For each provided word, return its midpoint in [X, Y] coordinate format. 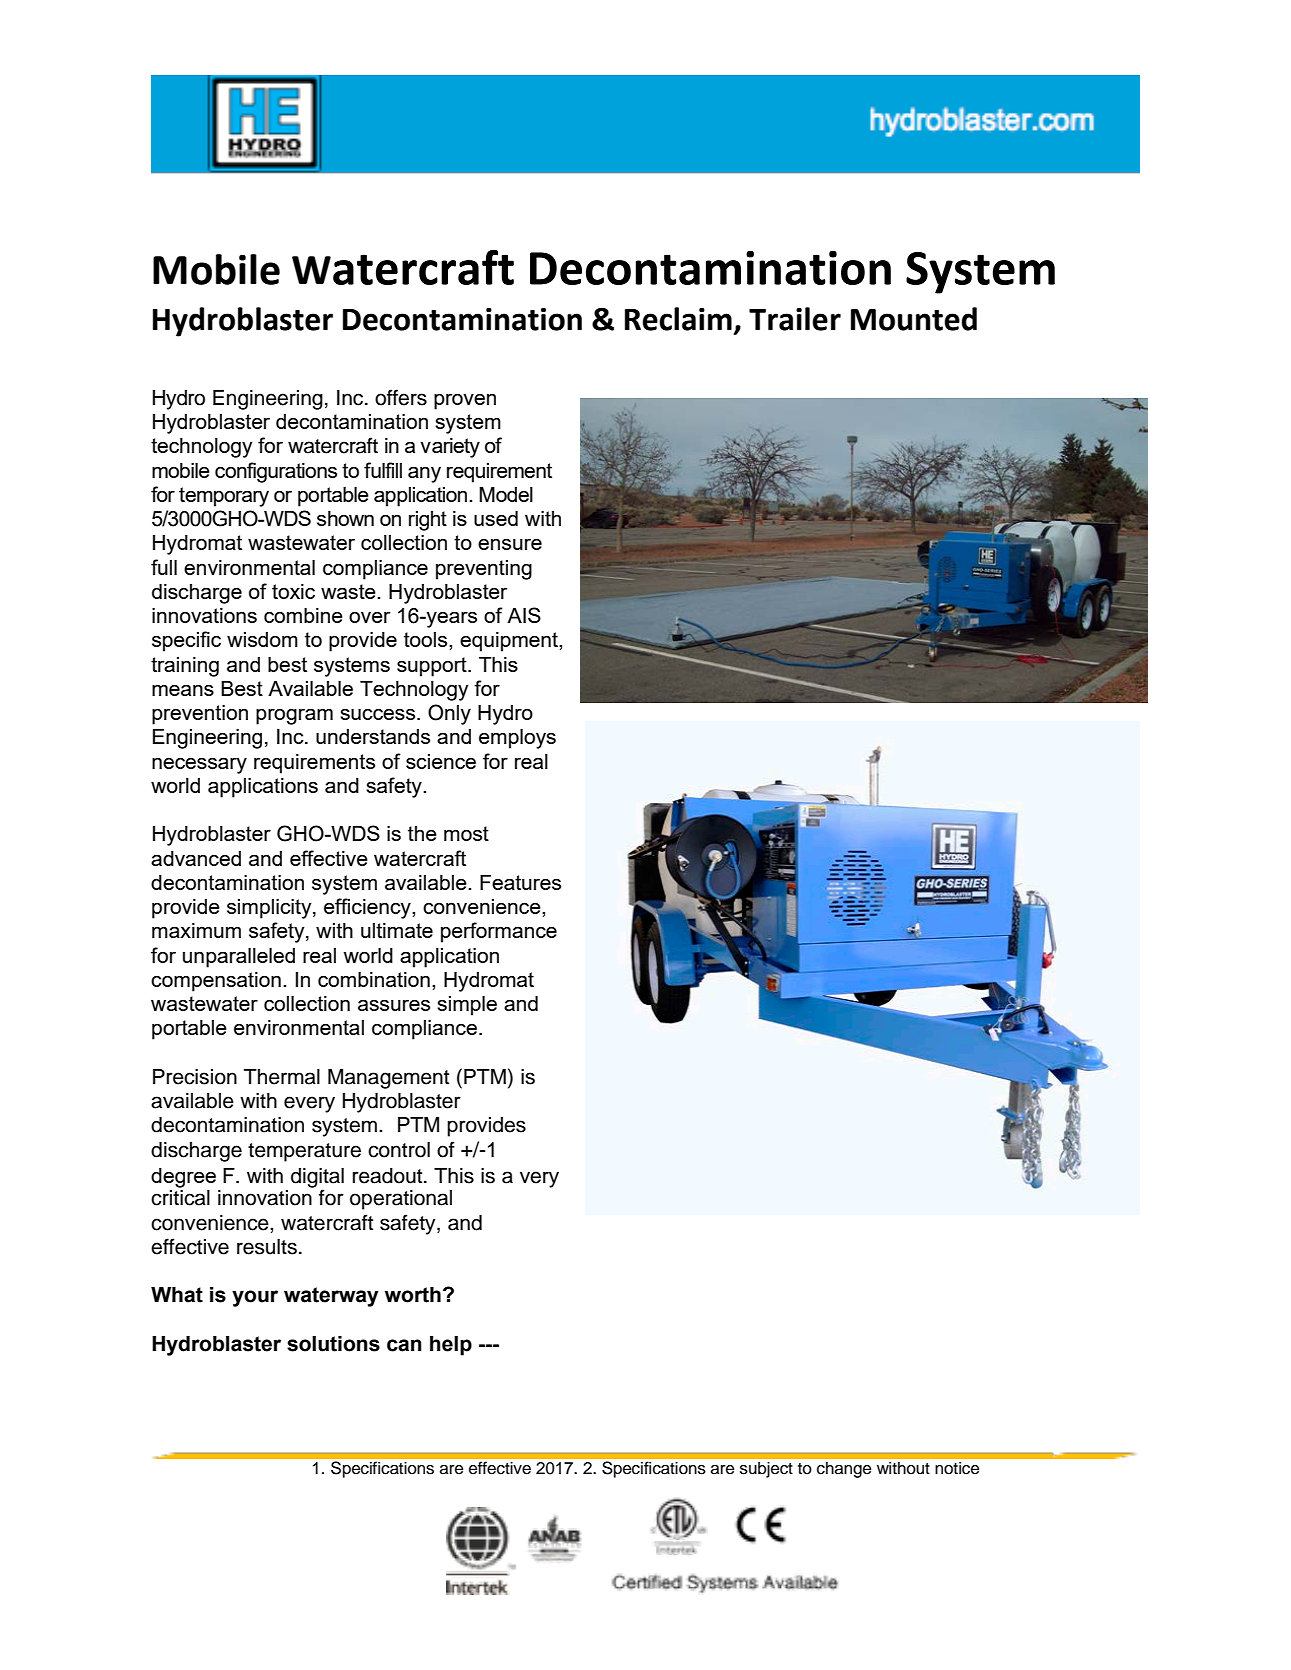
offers [401, 397]
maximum [196, 930]
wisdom [262, 639]
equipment [510, 642]
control [399, 1150]
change [844, 1470]
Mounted [914, 319]
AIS [524, 615]
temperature [304, 1152]
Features [520, 882]
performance [499, 932]
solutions [333, 1344]
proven [465, 402]
